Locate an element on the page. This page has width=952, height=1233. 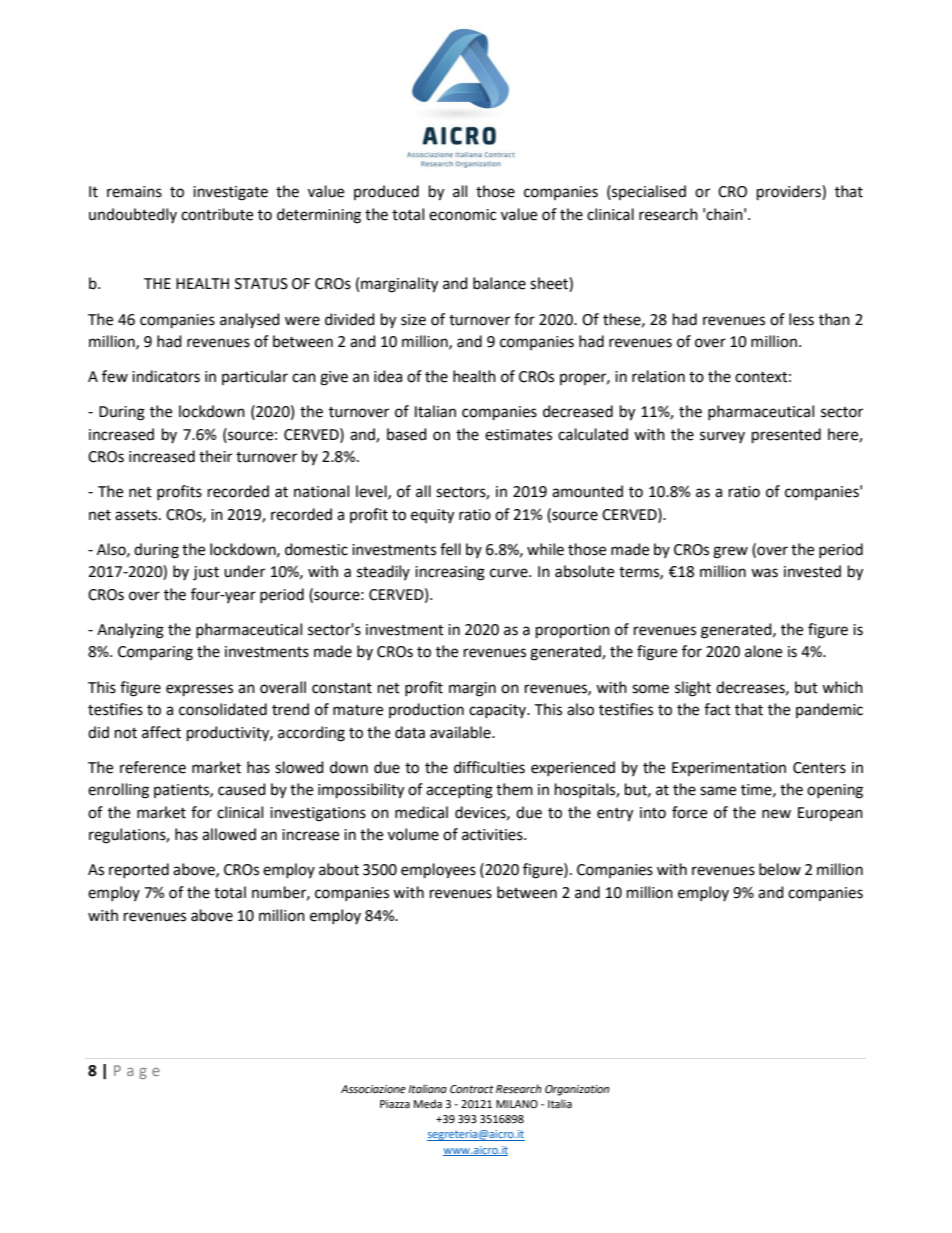
equity is located at coordinates (432, 516).
